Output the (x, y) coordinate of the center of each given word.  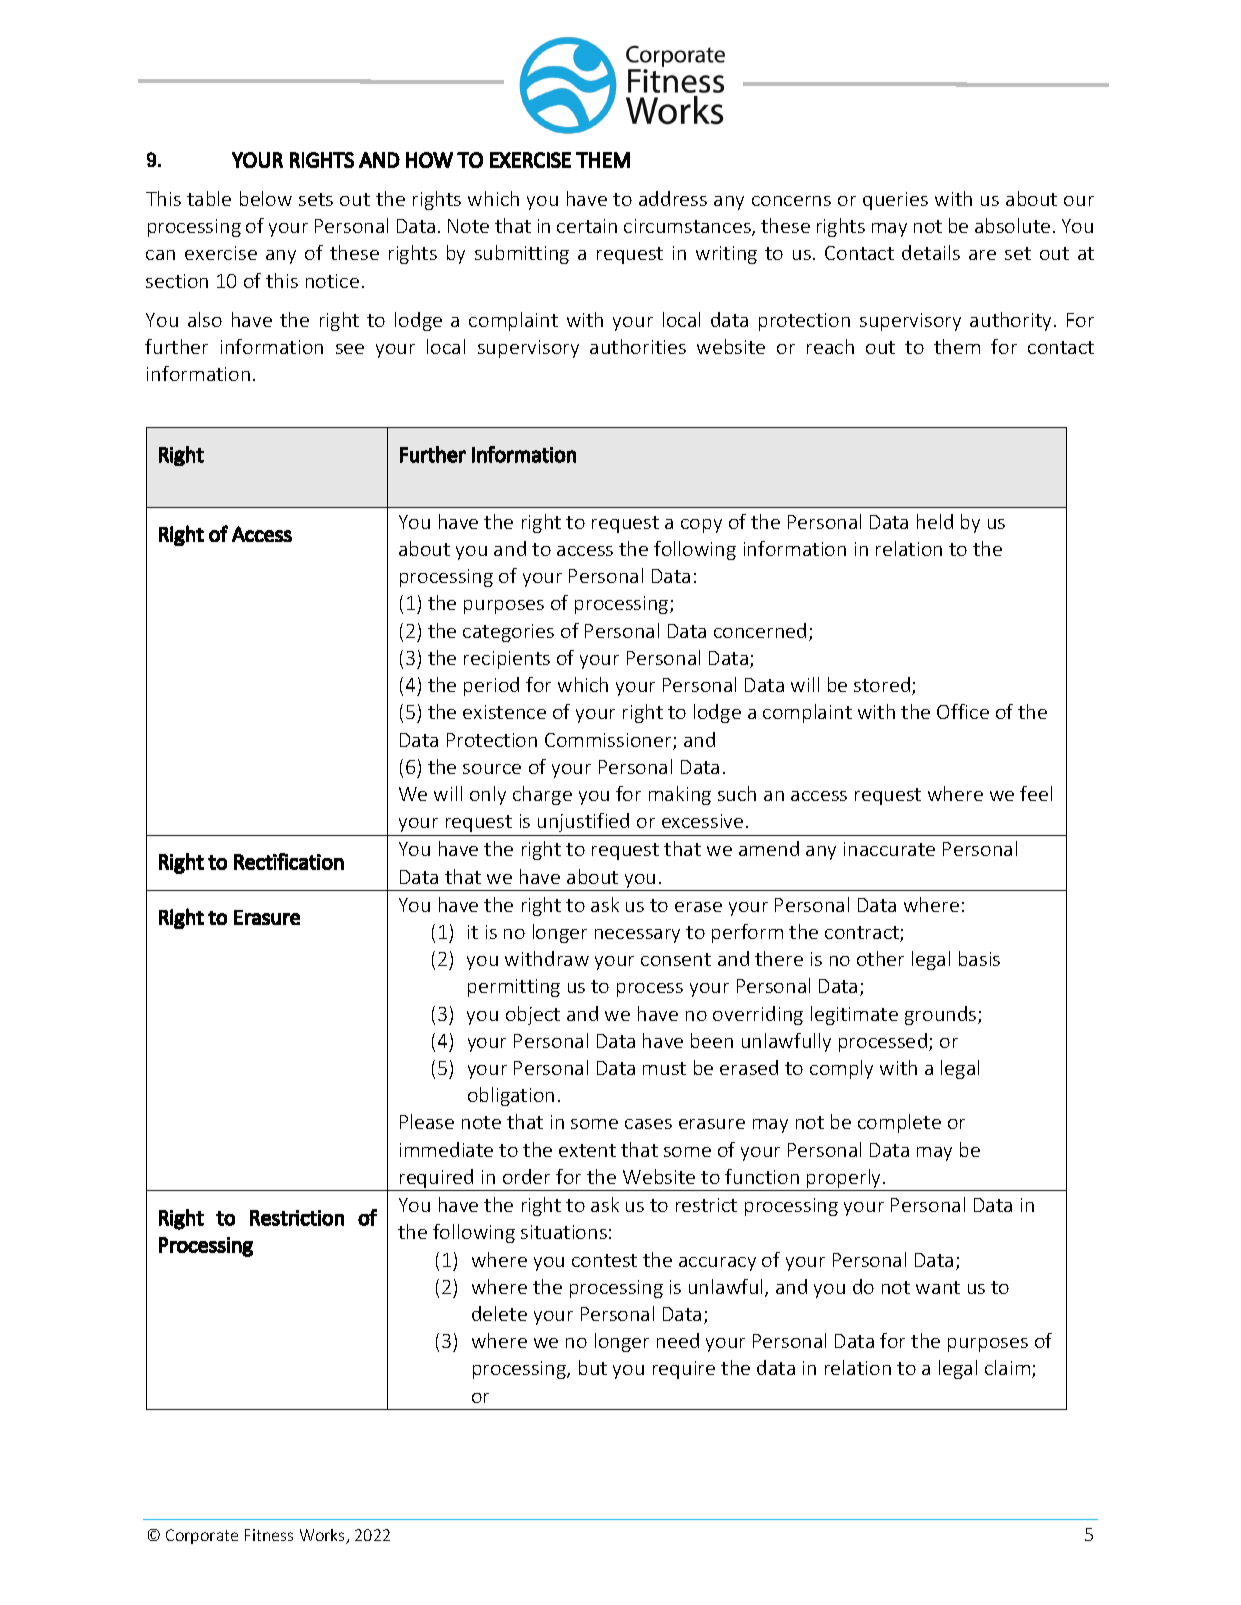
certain (587, 226)
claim (1007, 1367)
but (593, 1367)
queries (895, 201)
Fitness (269, 1535)
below (266, 198)
